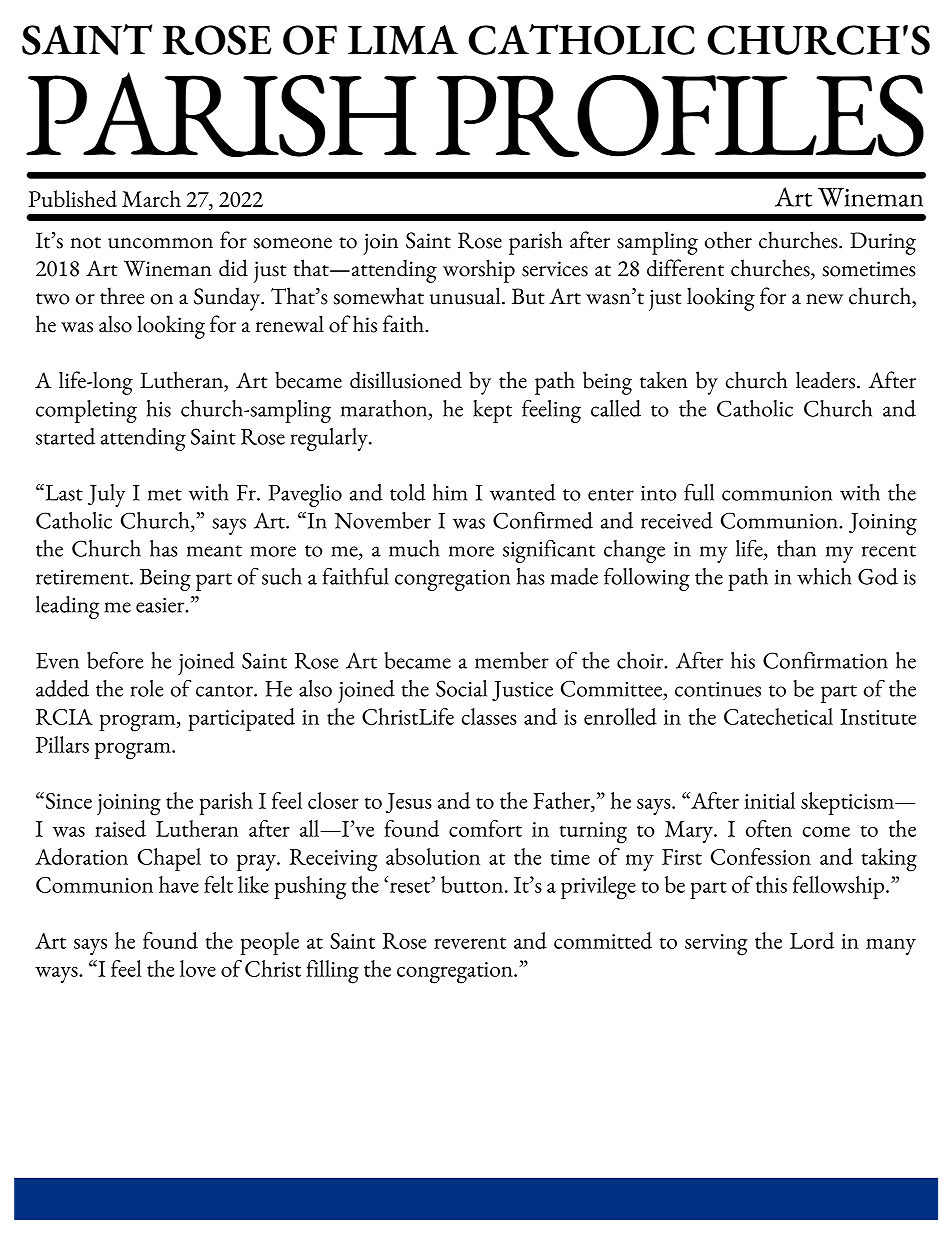  I want to click on Jesus, so click(409, 803).
